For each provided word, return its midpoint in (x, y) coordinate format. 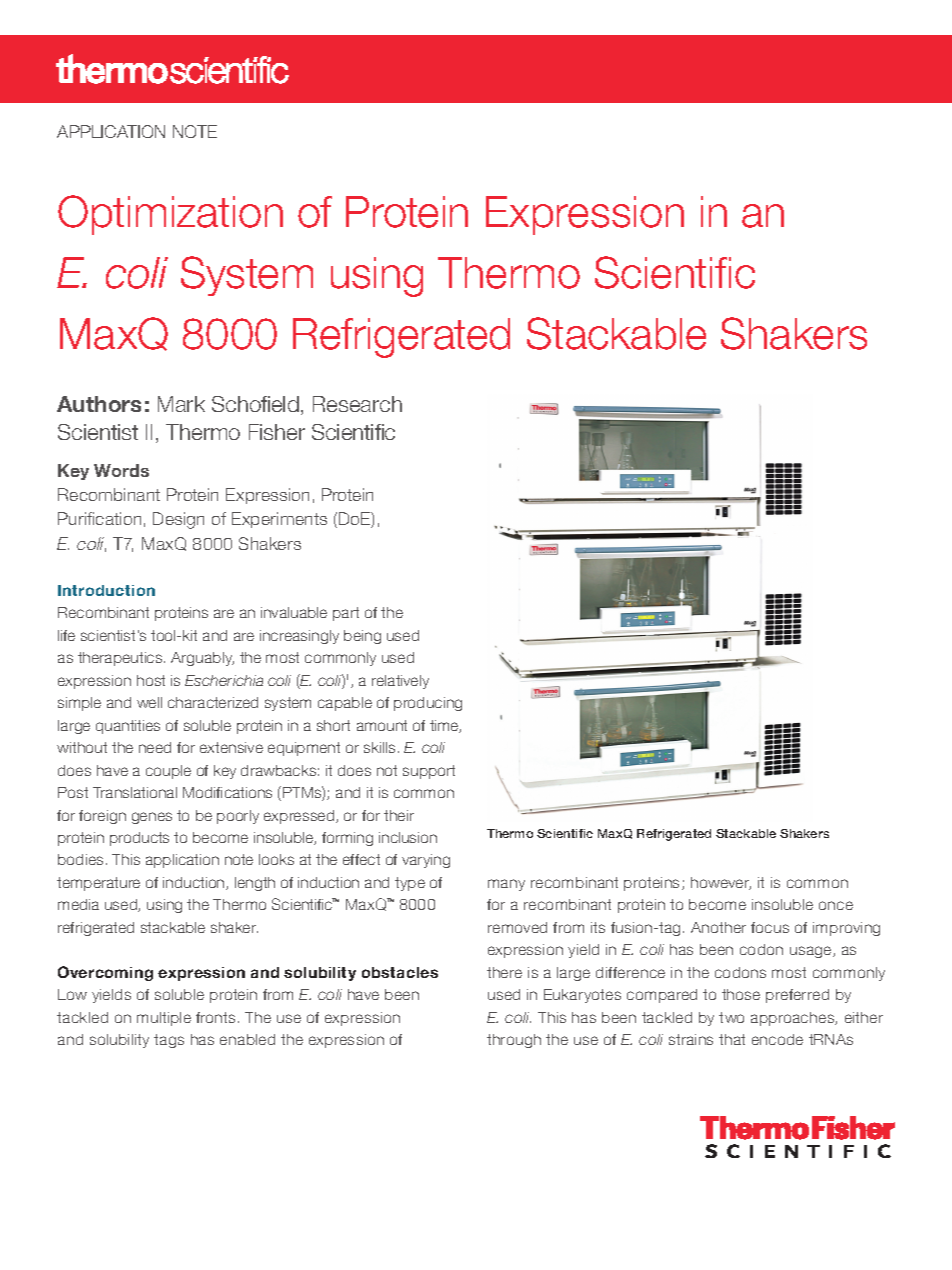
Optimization (170, 215)
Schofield (255, 404)
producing (428, 704)
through (514, 1041)
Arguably (202, 659)
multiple (164, 1019)
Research (357, 404)
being (362, 637)
